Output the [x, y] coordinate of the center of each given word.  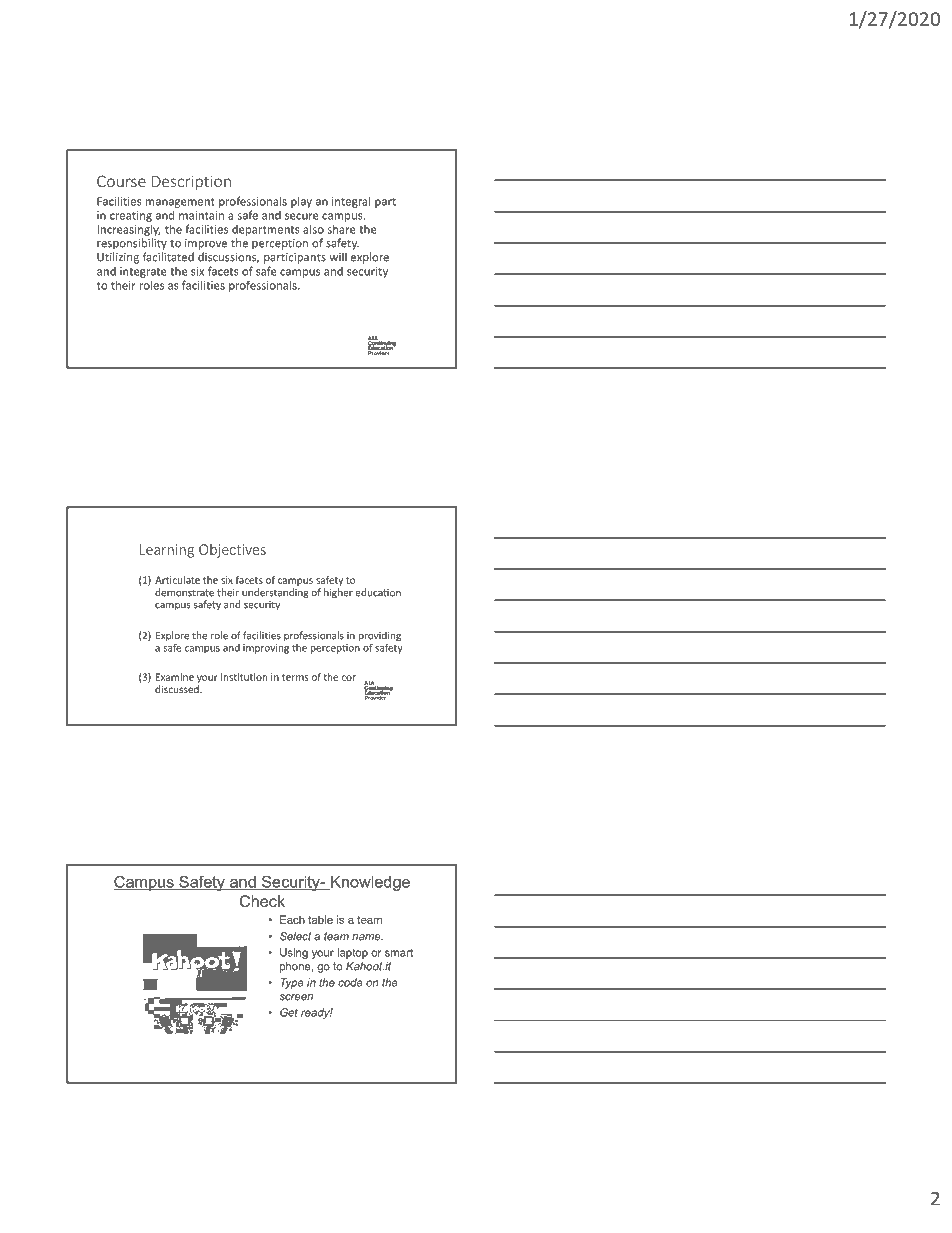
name [367, 937]
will [338, 257]
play [301, 202]
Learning [167, 551]
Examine [175, 677]
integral [351, 202]
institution [244, 677]
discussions [228, 257]
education [378, 592]
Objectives [232, 551]
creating [131, 216]
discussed [178, 689]
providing [380, 637]
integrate [143, 272]
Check [262, 901]
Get [289, 1012]
